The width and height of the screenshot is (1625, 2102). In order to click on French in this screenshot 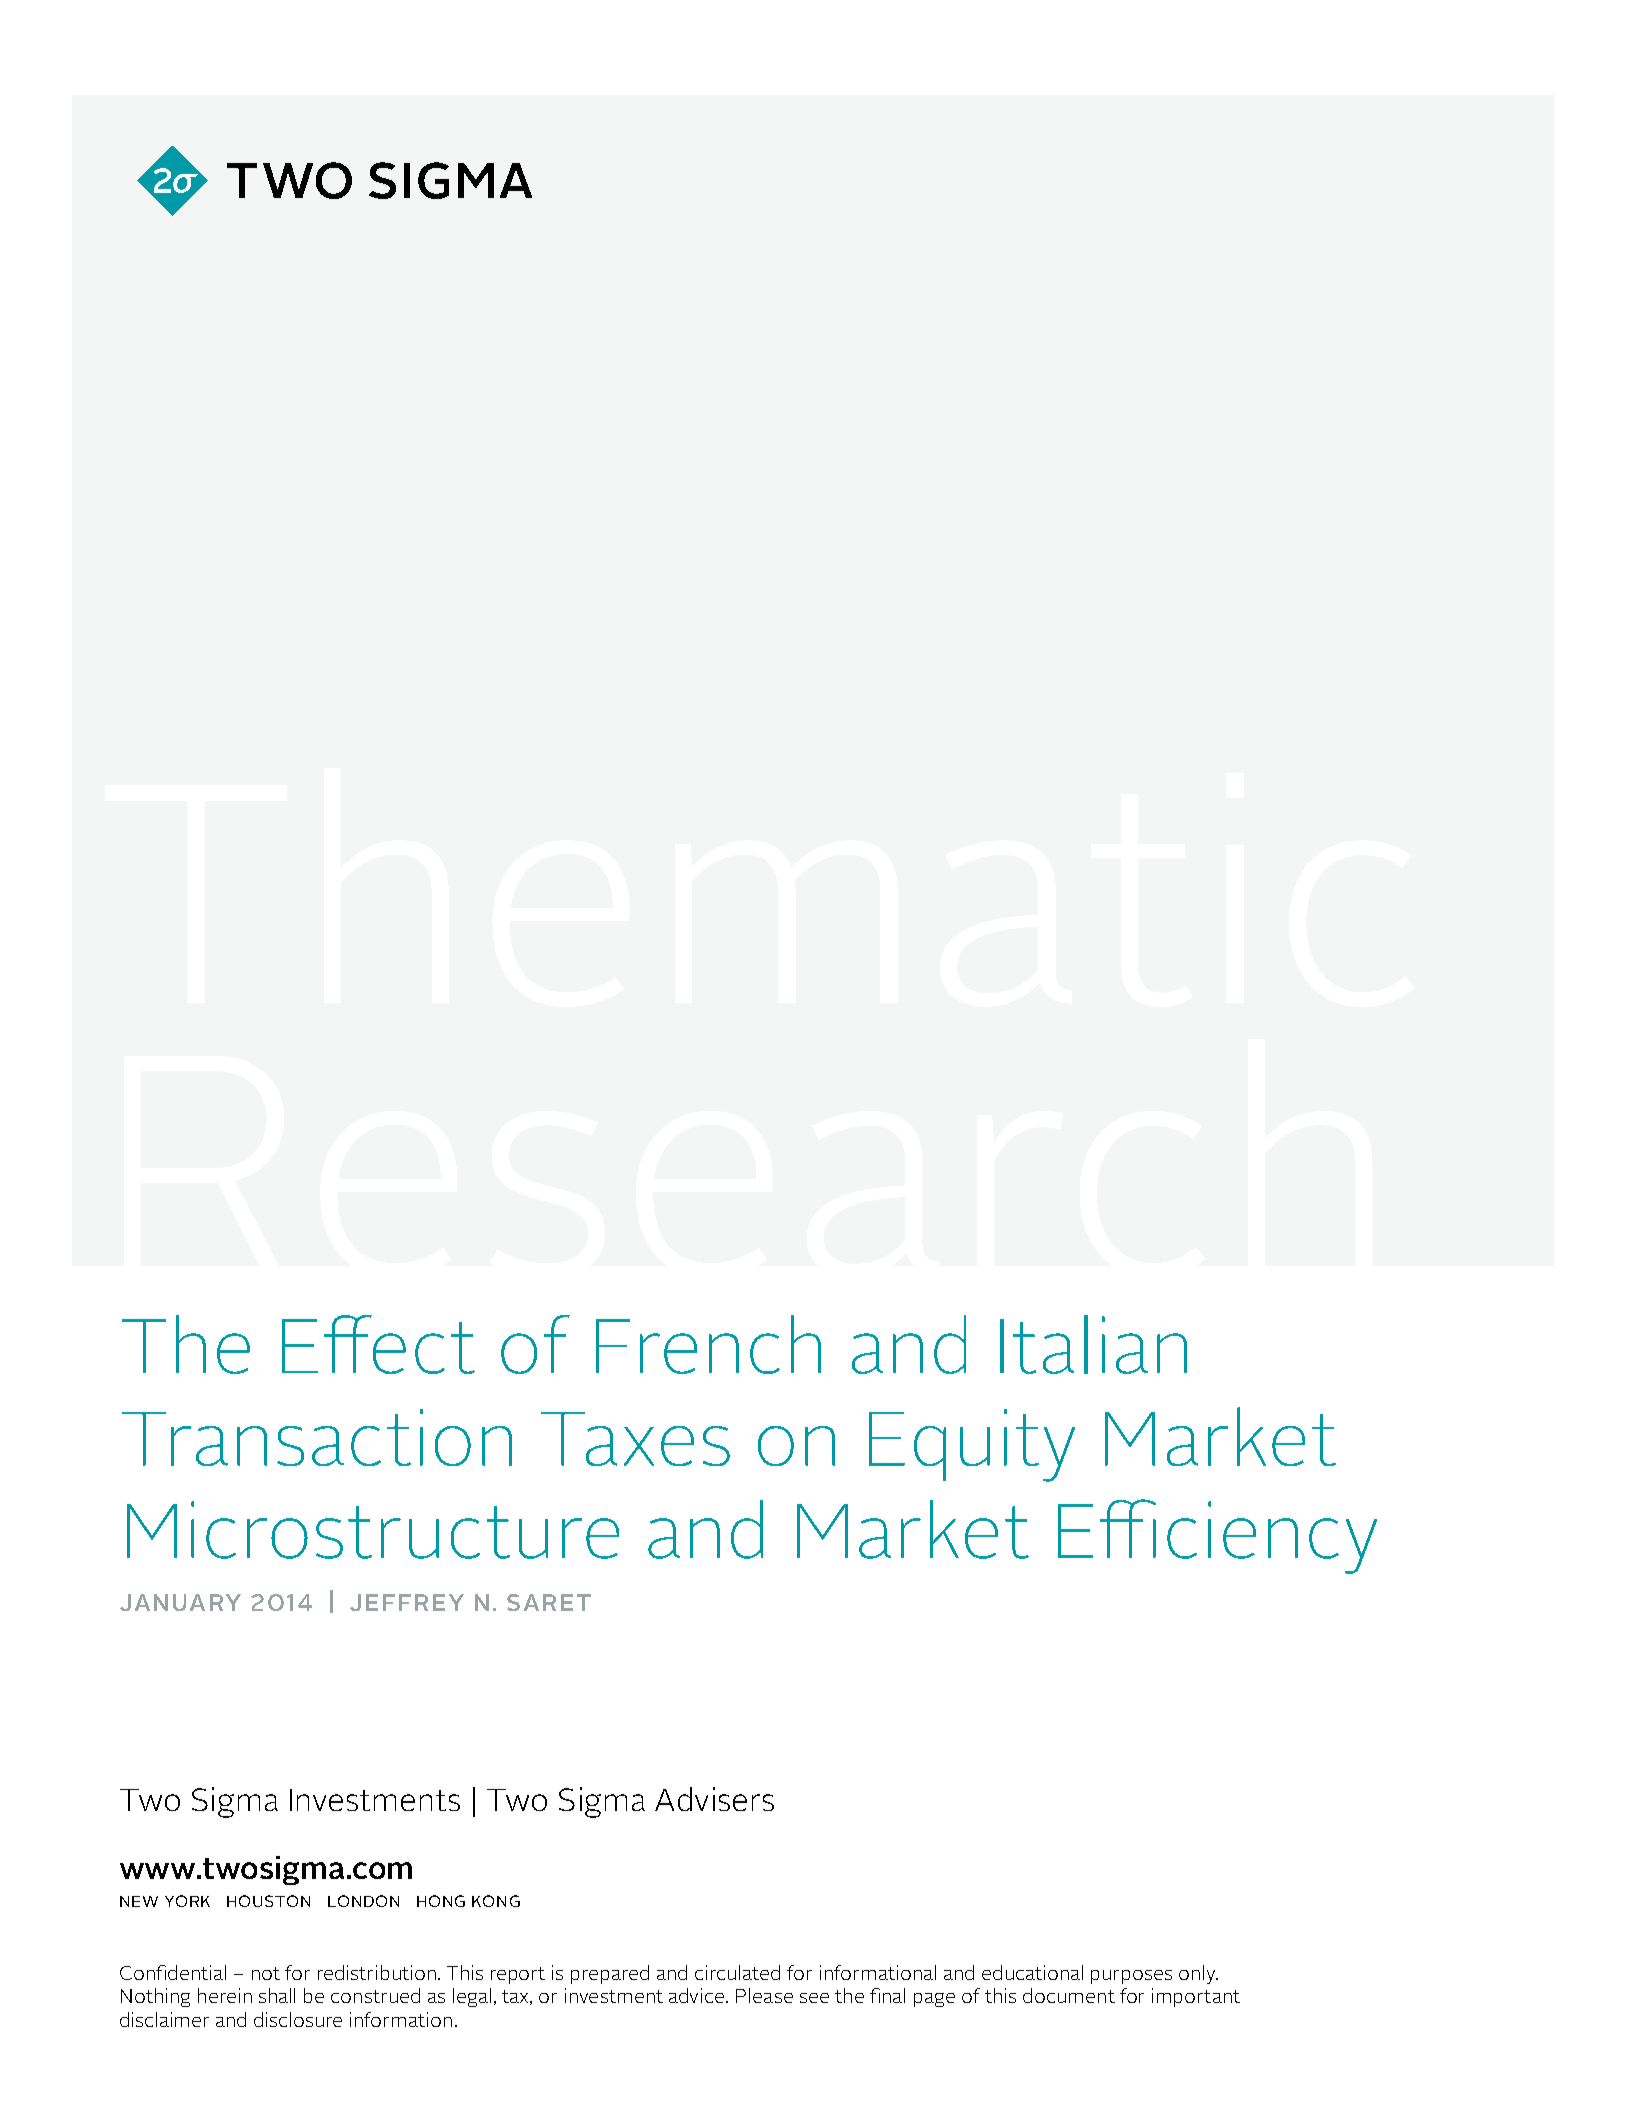, I will do `click(708, 1344)`.
